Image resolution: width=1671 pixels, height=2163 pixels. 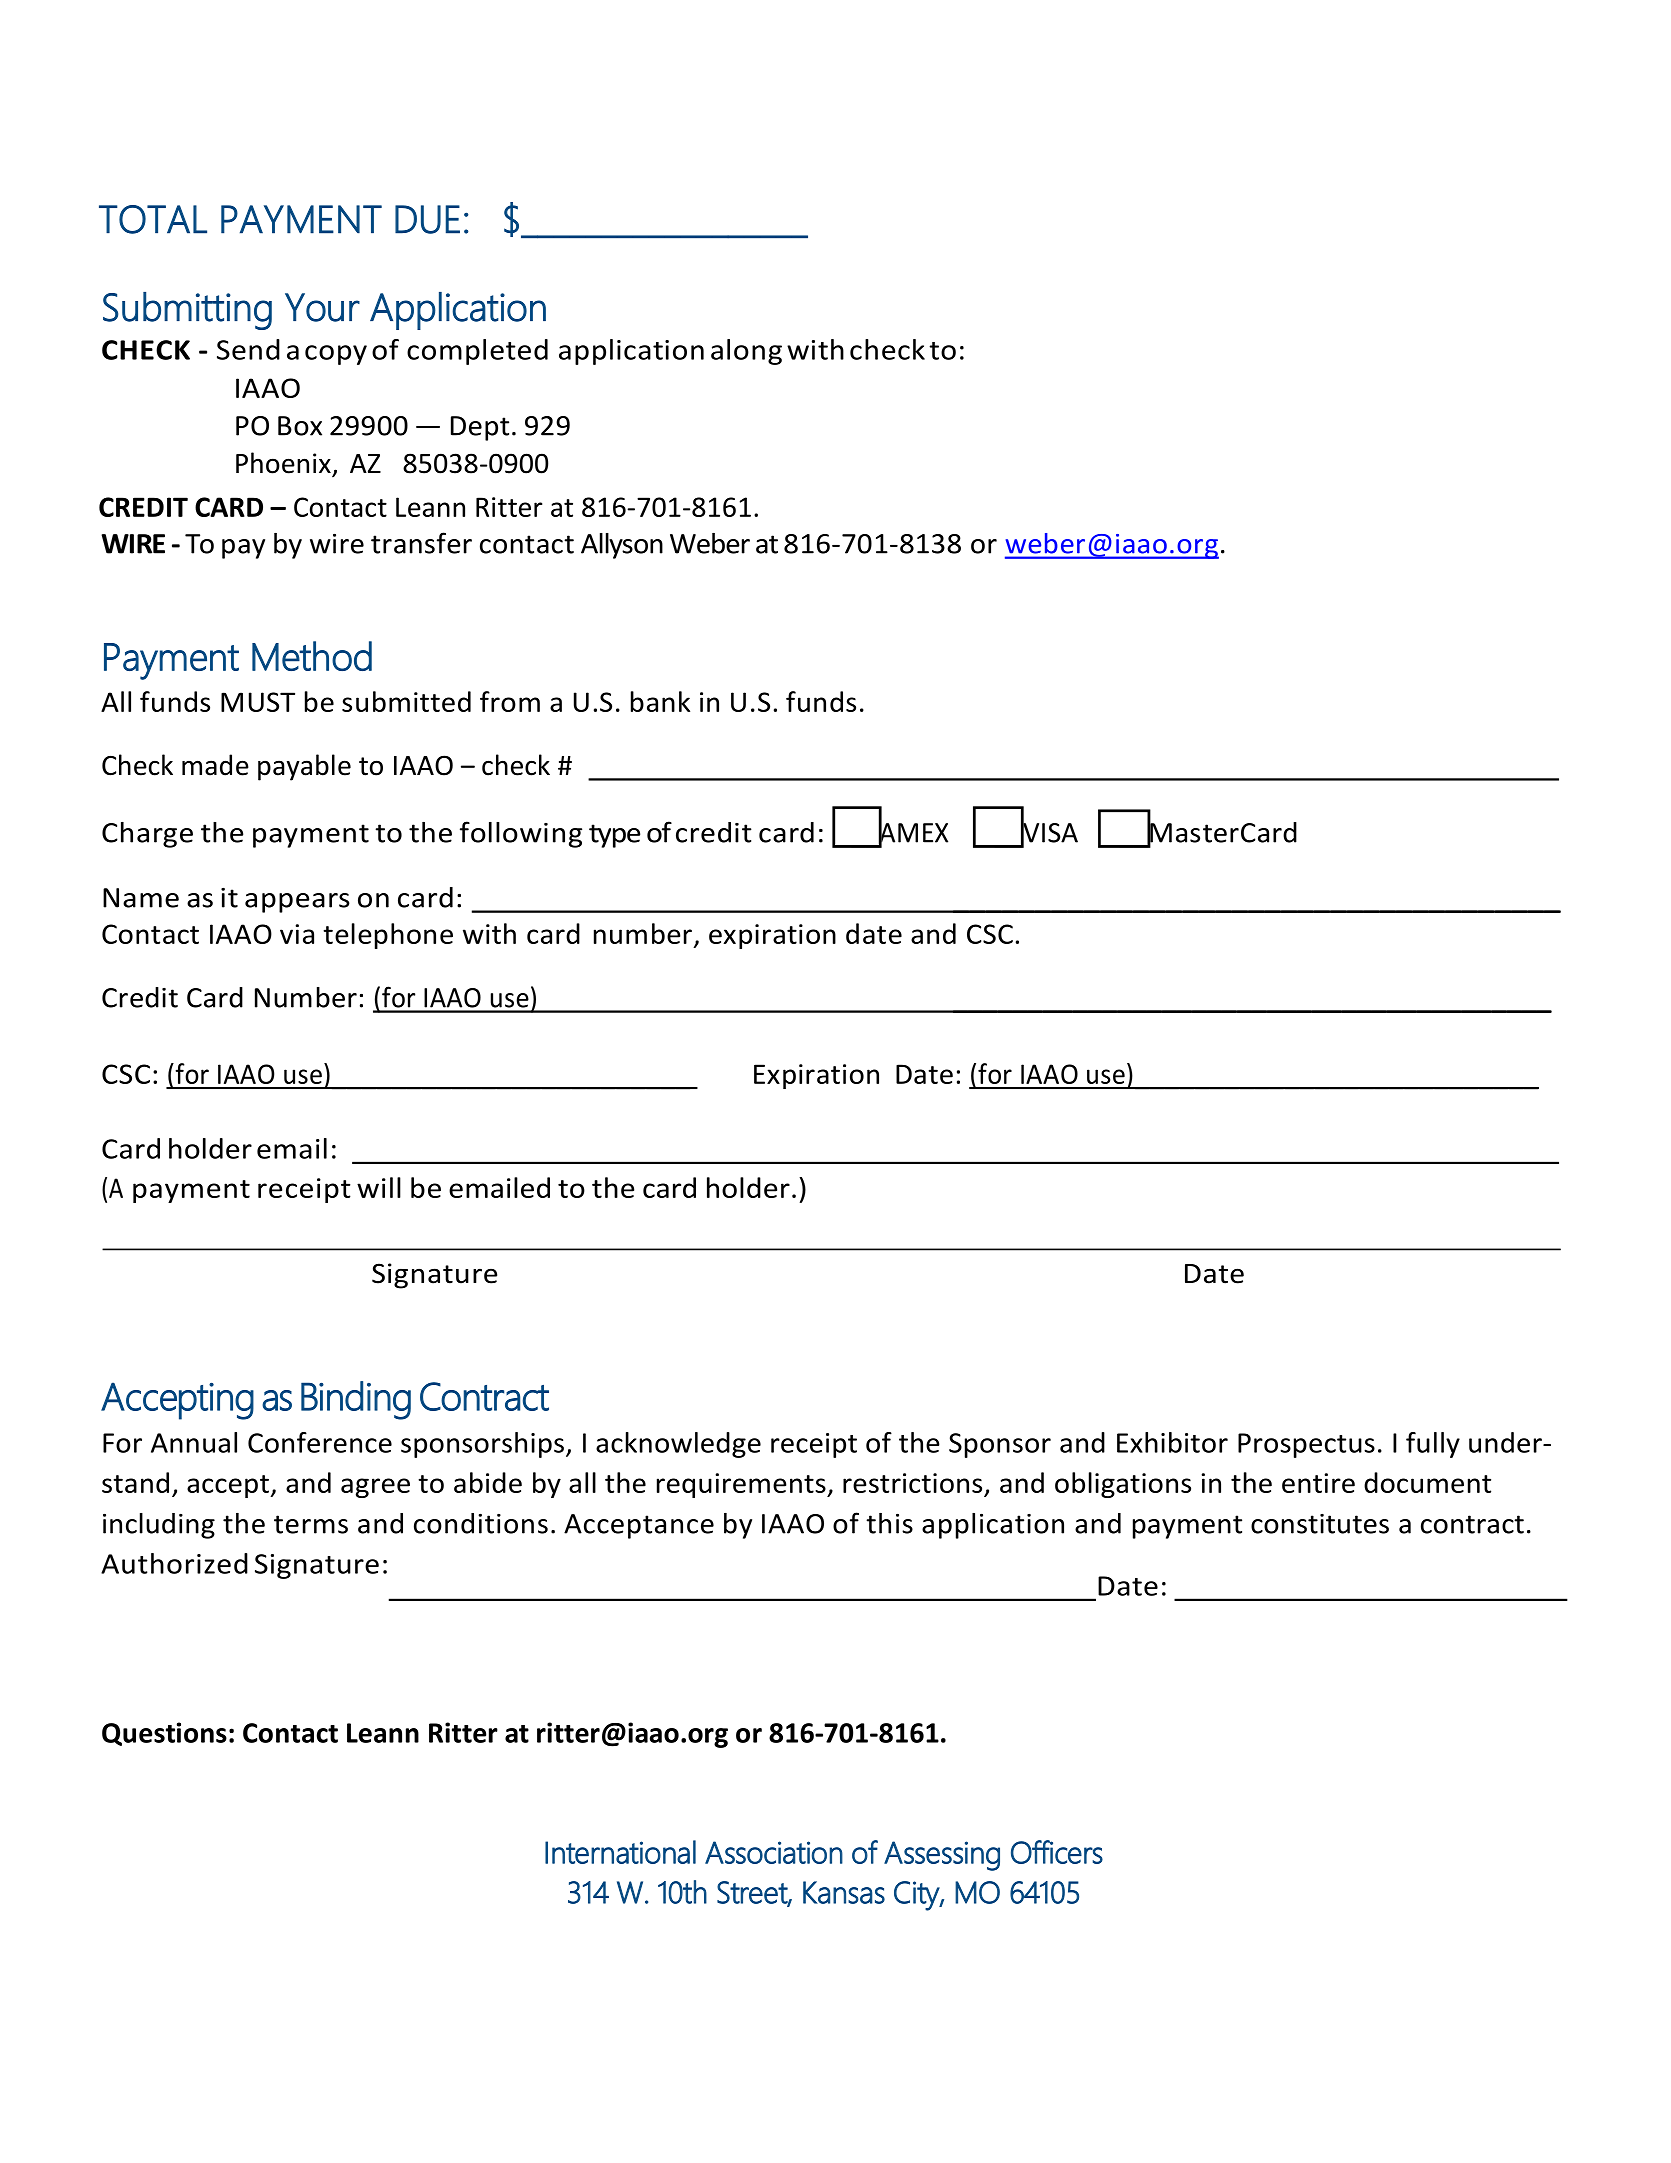 What do you see at coordinates (1057, 1852) in the screenshot?
I see `Officers` at bounding box center [1057, 1852].
